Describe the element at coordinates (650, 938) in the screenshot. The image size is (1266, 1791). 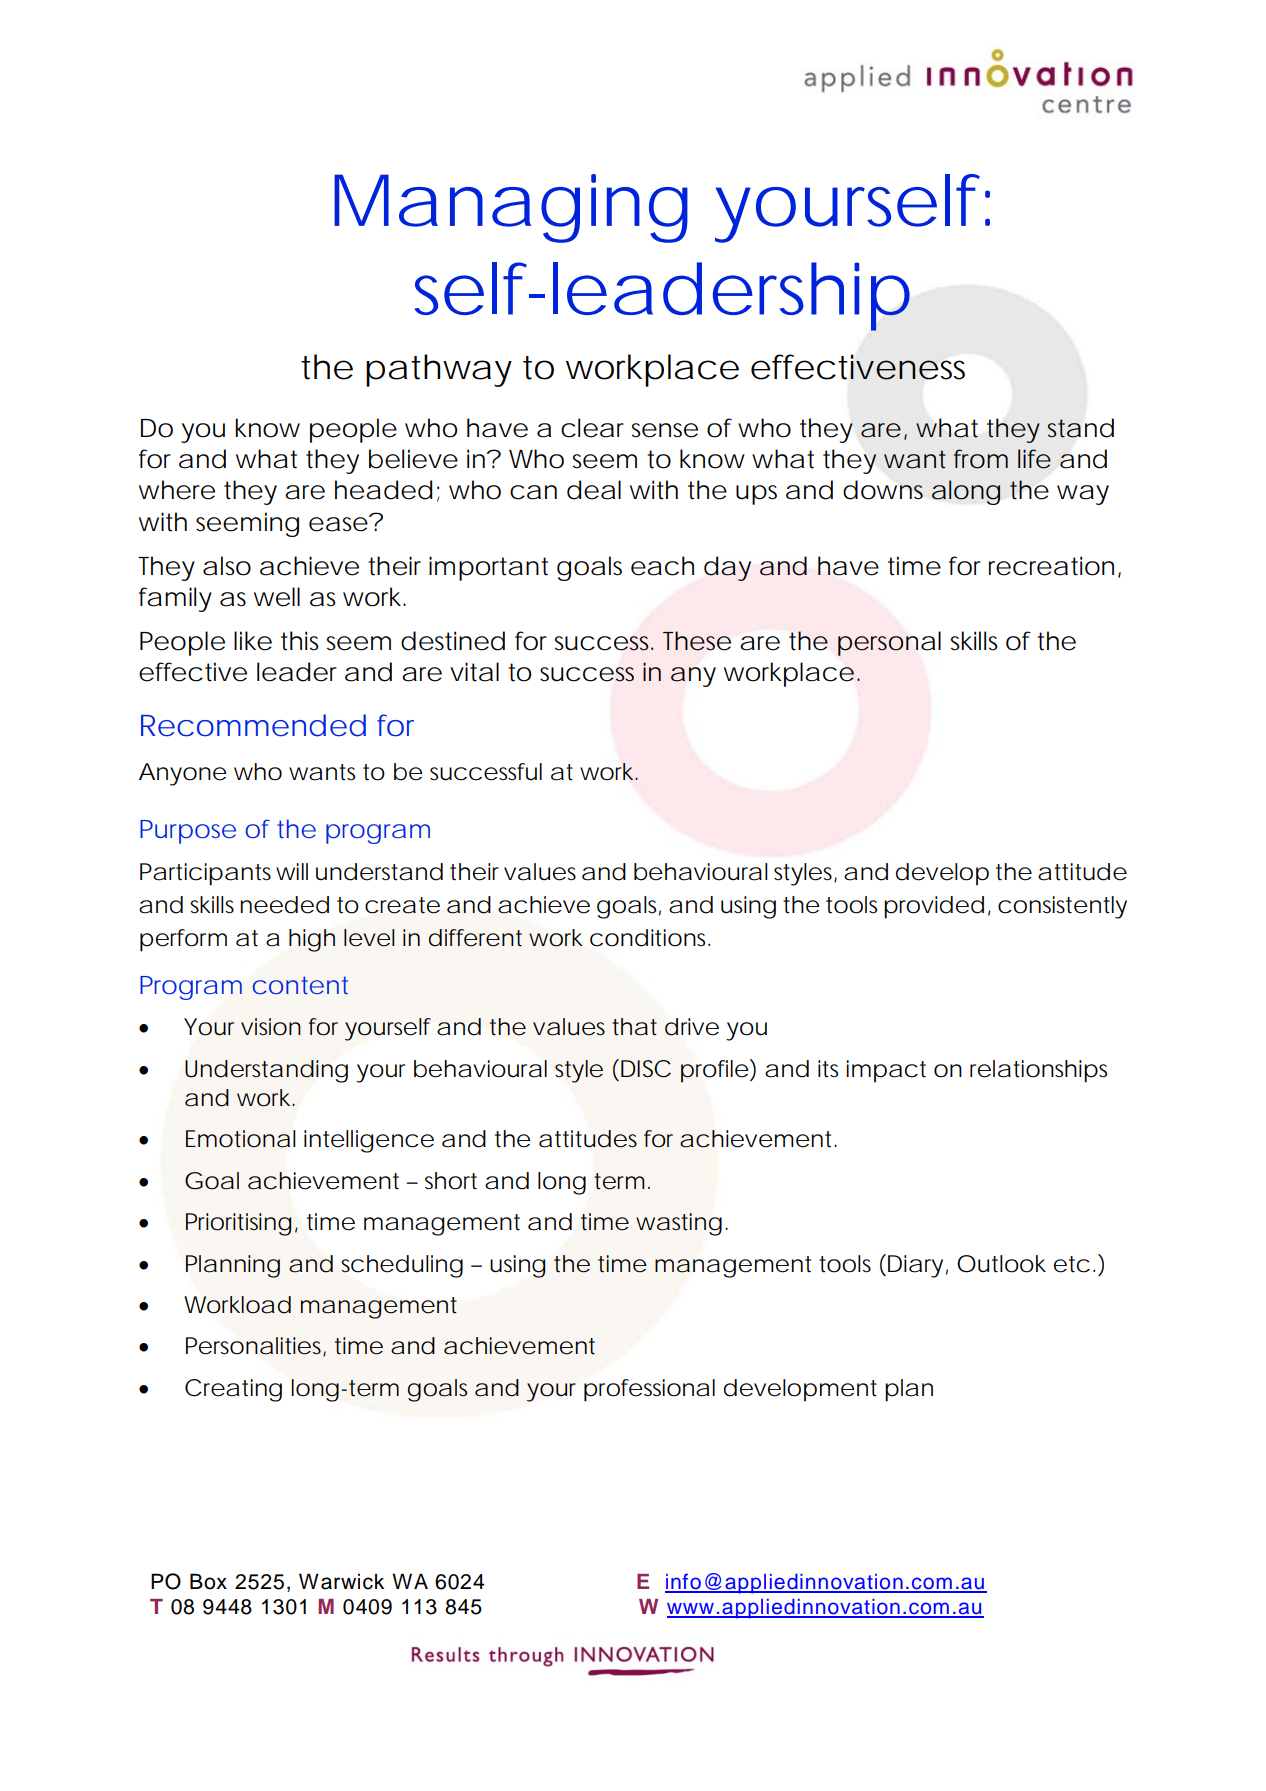
I see `conditions` at that location.
